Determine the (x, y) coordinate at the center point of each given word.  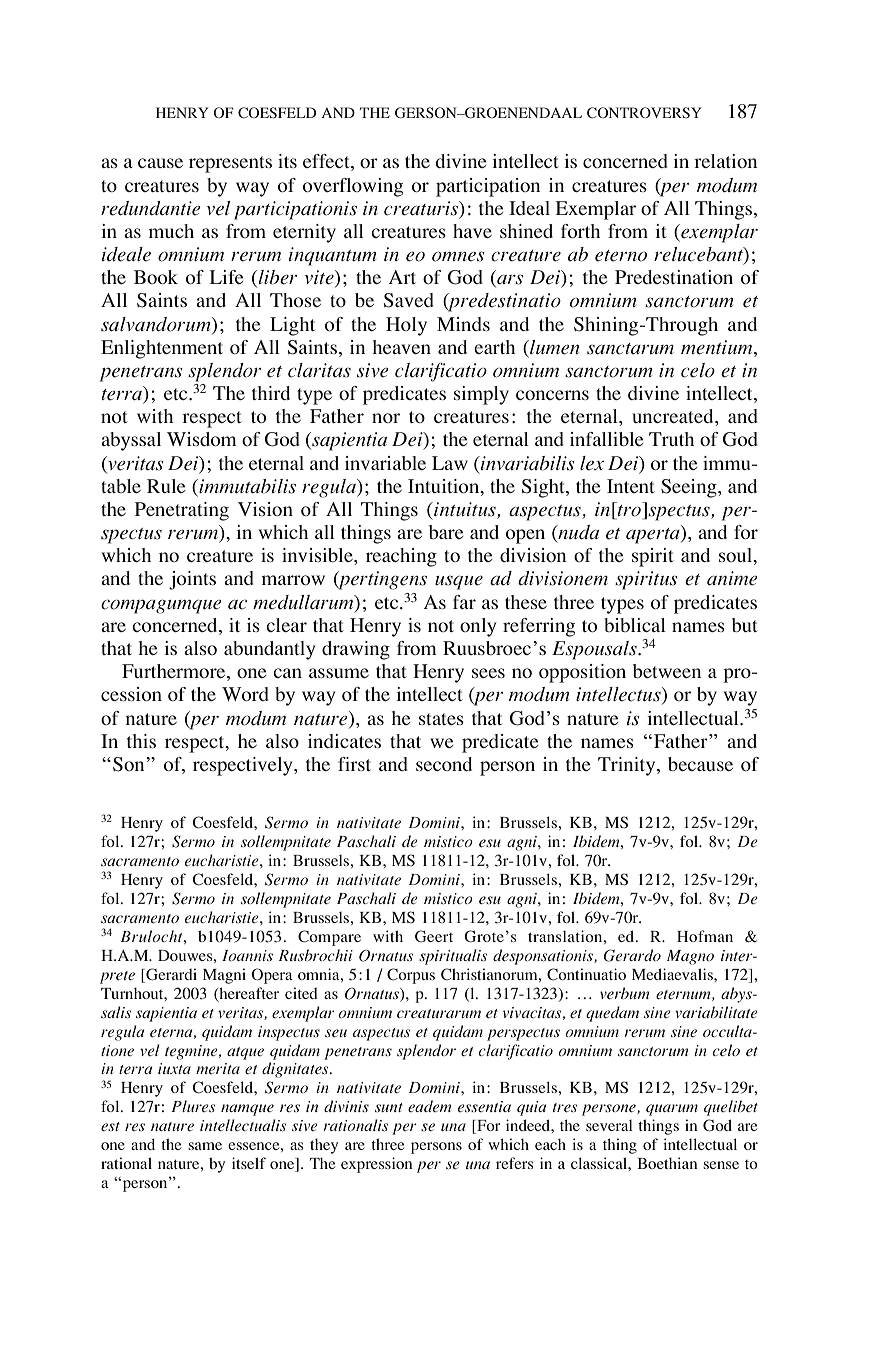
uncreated (674, 416)
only (478, 627)
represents (230, 164)
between (667, 671)
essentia (484, 1106)
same (205, 1146)
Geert (434, 936)
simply (481, 395)
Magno (690, 957)
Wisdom (201, 439)
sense (721, 1165)
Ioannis (247, 955)
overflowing (353, 187)
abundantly (269, 650)
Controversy (644, 112)
